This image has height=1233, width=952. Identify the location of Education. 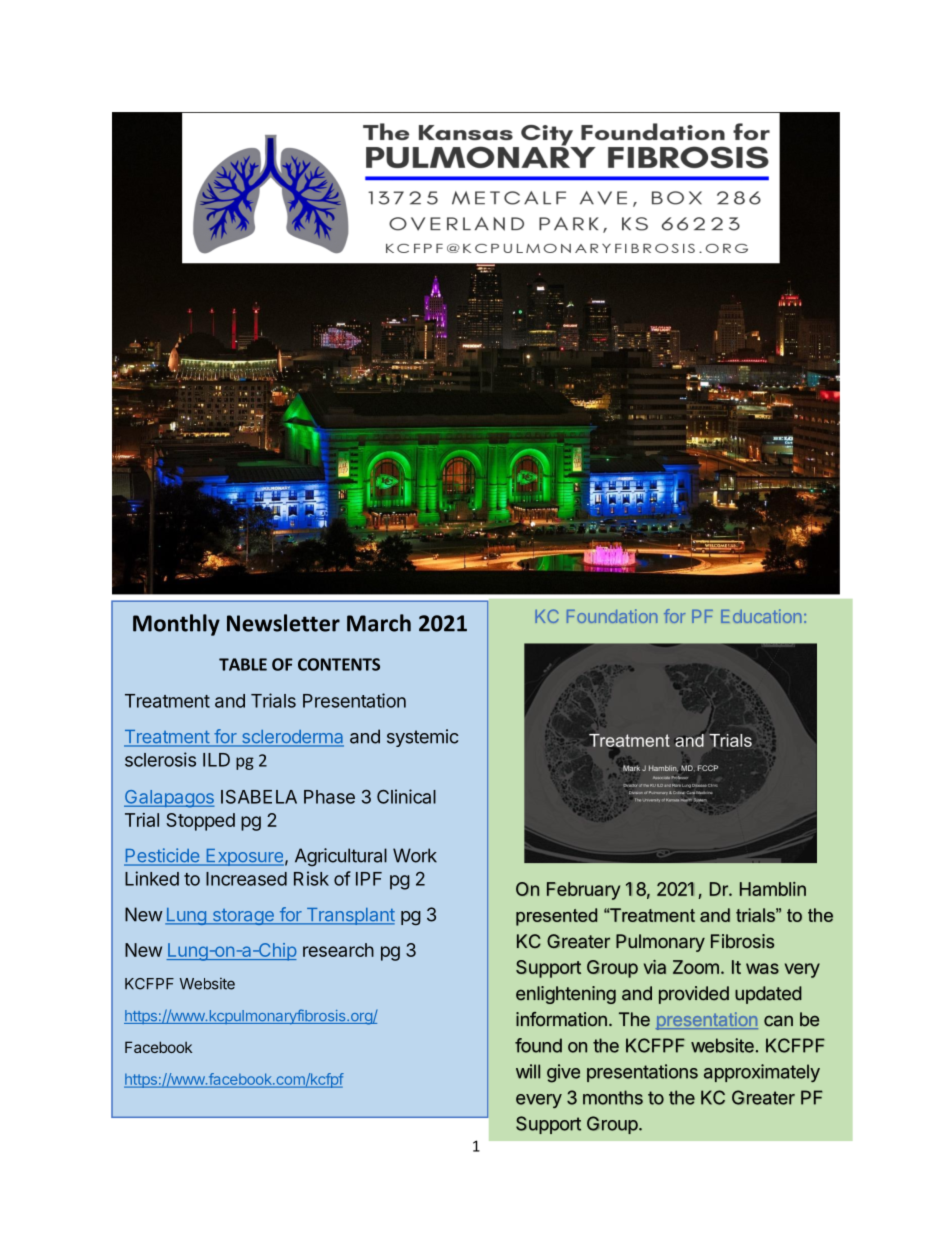
(761, 616).
